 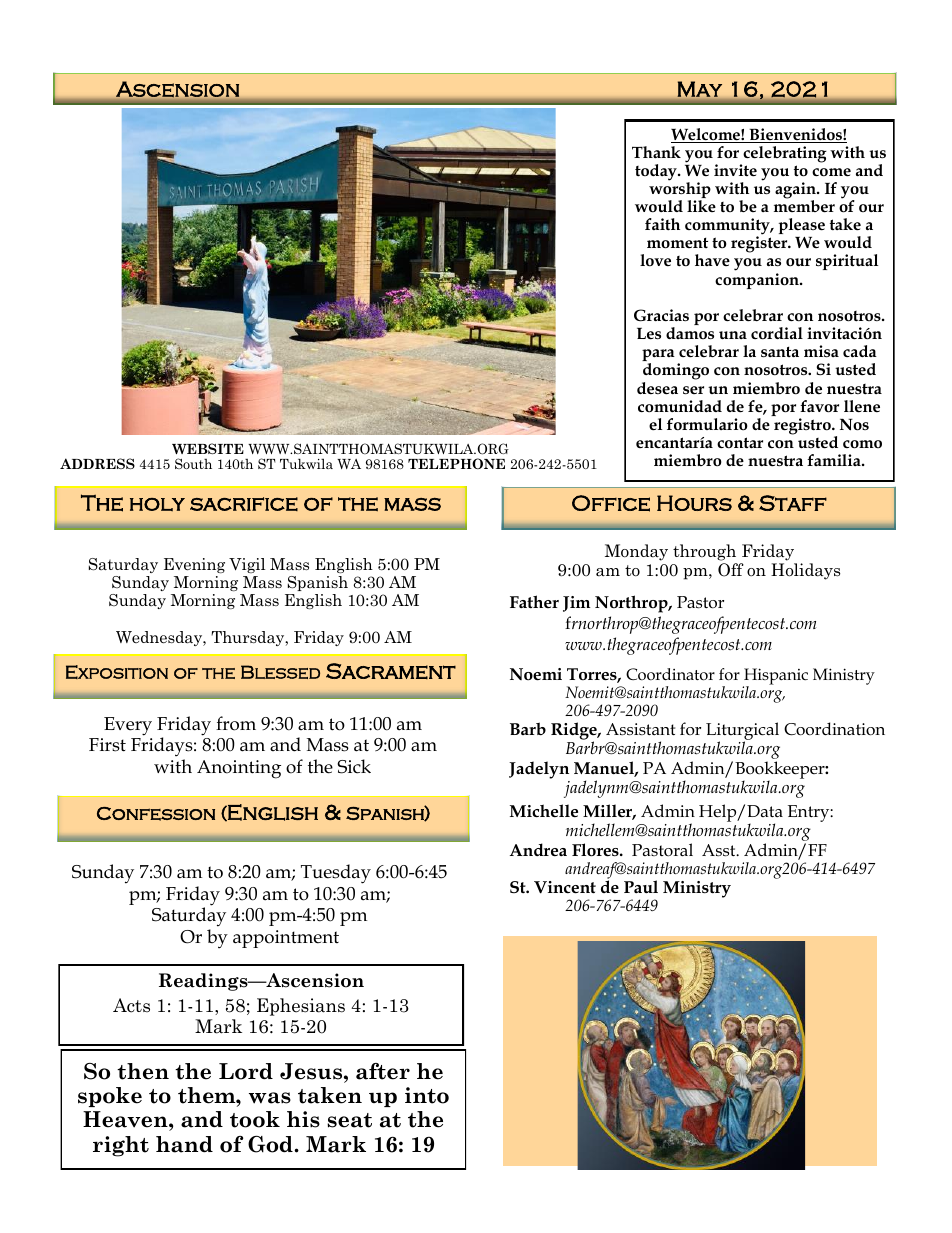 What do you see at coordinates (735, 170) in the screenshot?
I see `invite` at bounding box center [735, 170].
